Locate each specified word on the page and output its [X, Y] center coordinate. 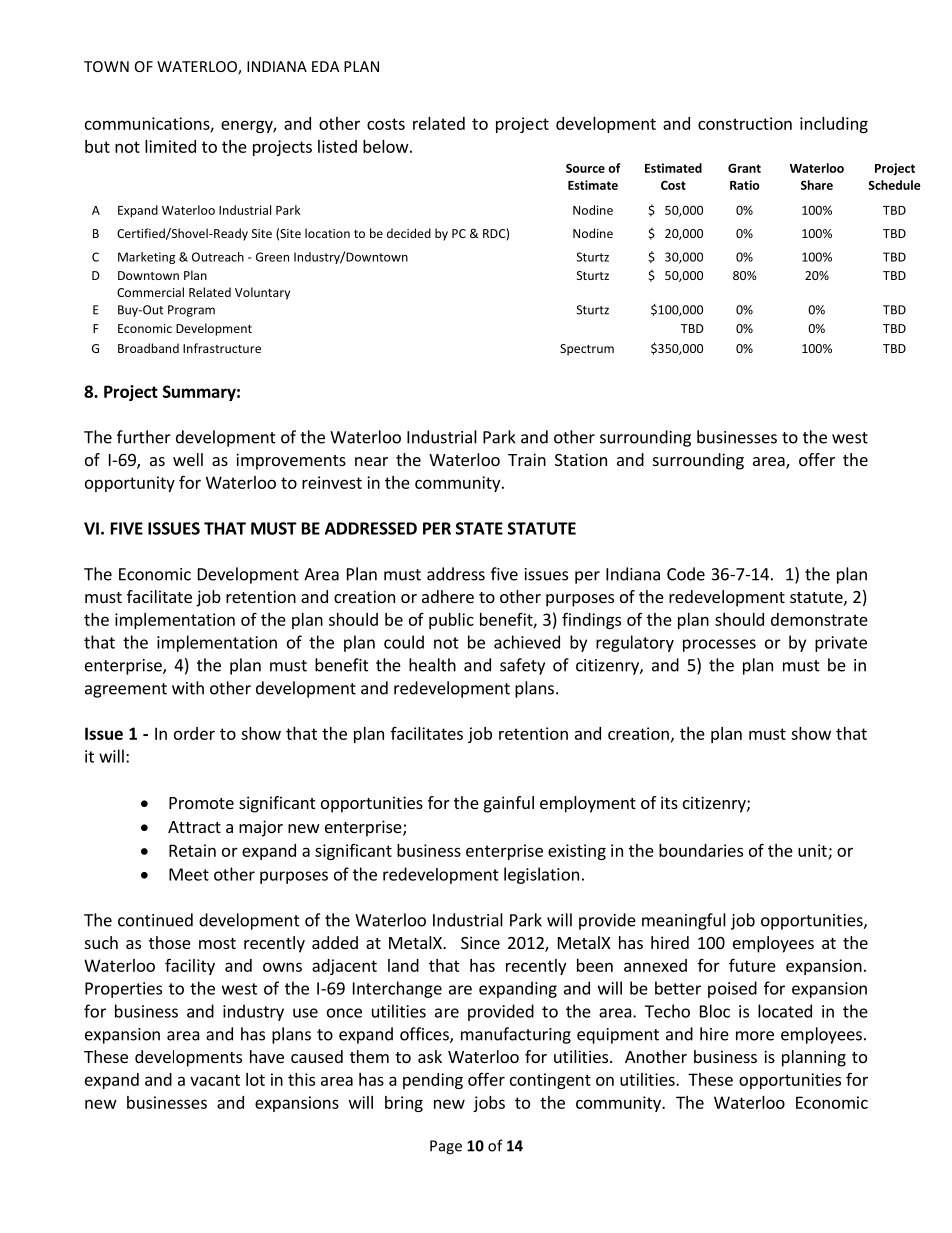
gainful [509, 804]
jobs [489, 1104]
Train [527, 459]
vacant [215, 1080]
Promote [201, 803]
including [834, 125]
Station [581, 459]
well [188, 459]
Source [585, 168]
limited [170, 146]
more [755, 1036]
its [669, 802]
